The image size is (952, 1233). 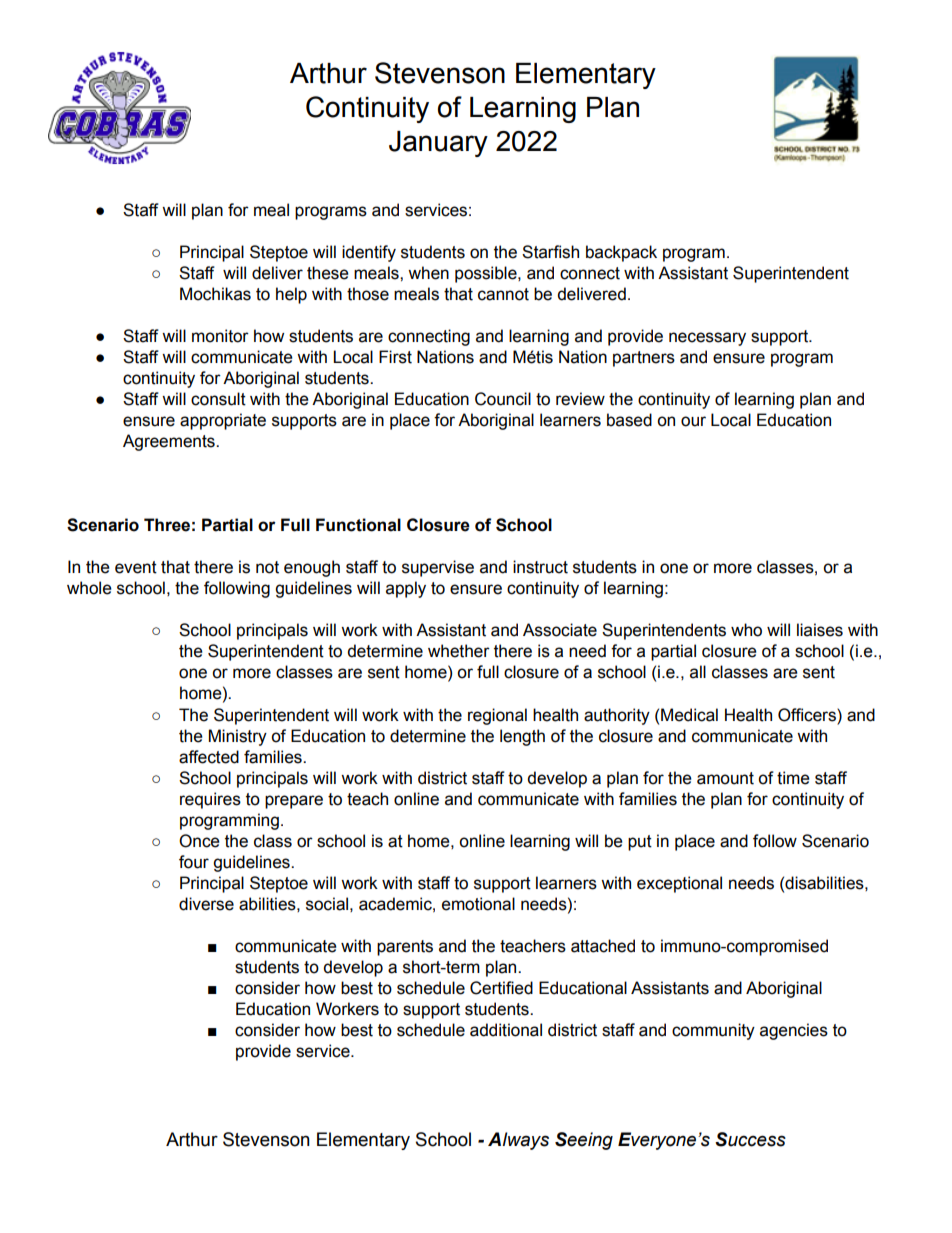 What do you see at coordinates (405, 948) in the document?
I see `parents` at bounding box center [405, 948].
